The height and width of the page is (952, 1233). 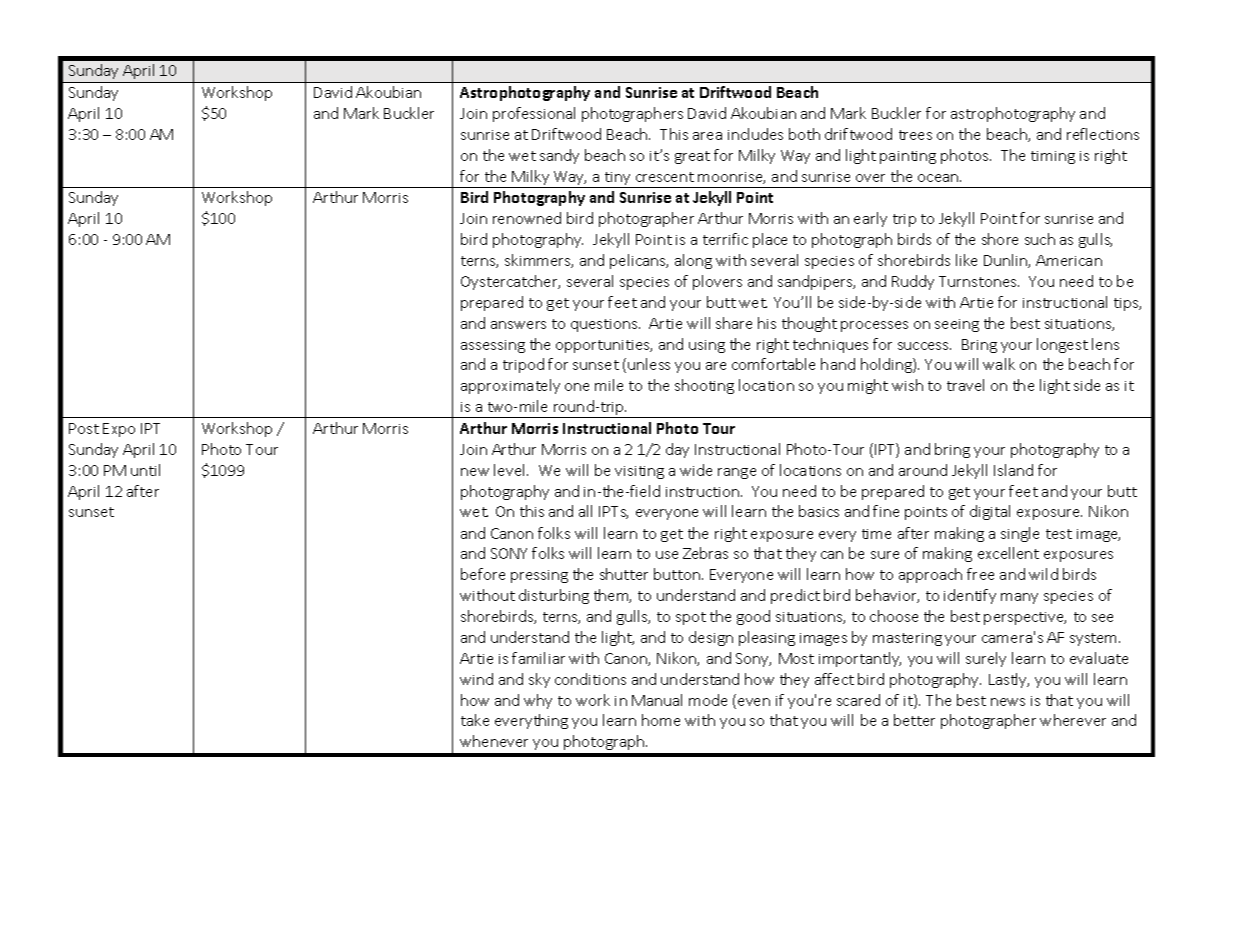 I want to click on professional, so click(x=534, y=114).
